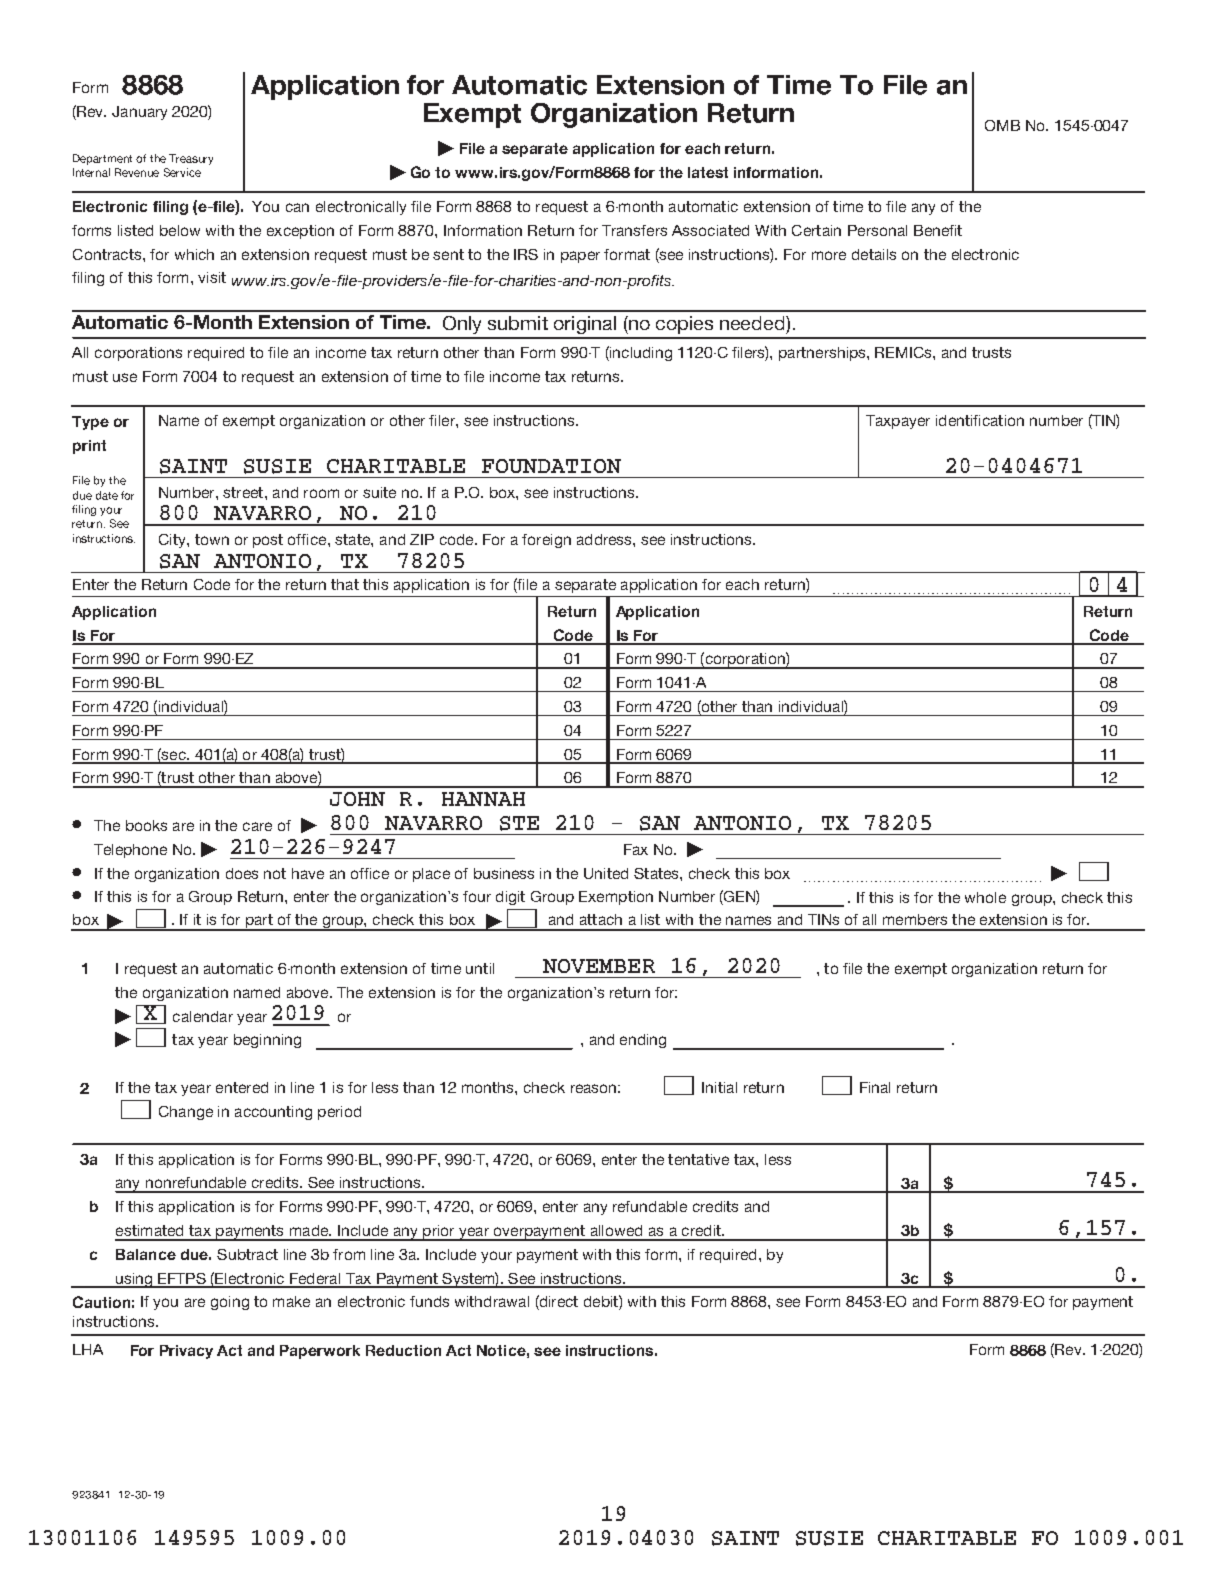  What do you see at coordinates (599, 966) in the screenshot?
I see `NOVEMBER` at bounding box center [599, 966].
